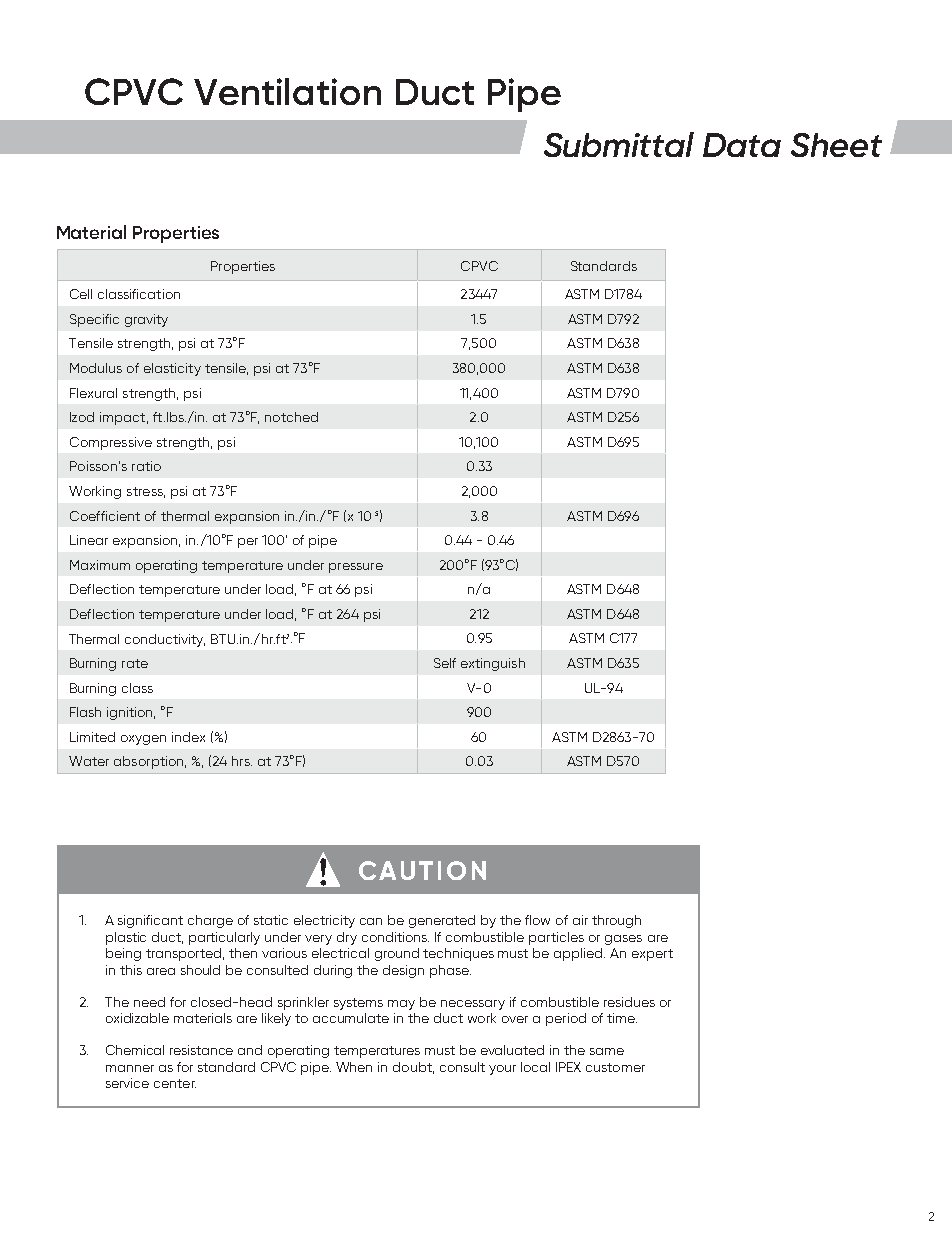 The height and width of the screenshot is (1233, 952). What do you see at coordinates (135, 1050) in the screenshot?
I see `Chemical` at bounding box center [135, 1050].
